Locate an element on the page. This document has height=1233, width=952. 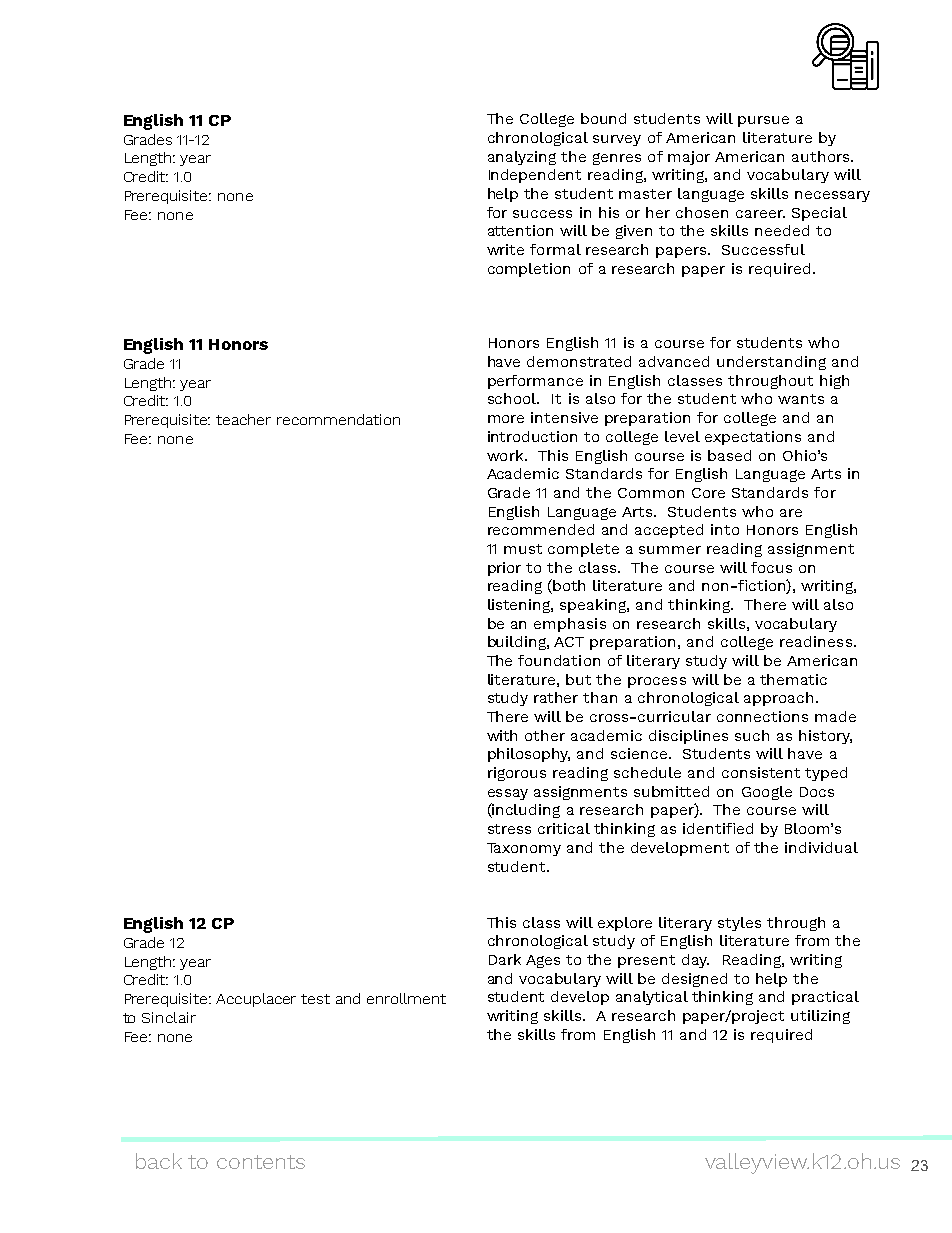
must is located at coordinates (523, 549).
